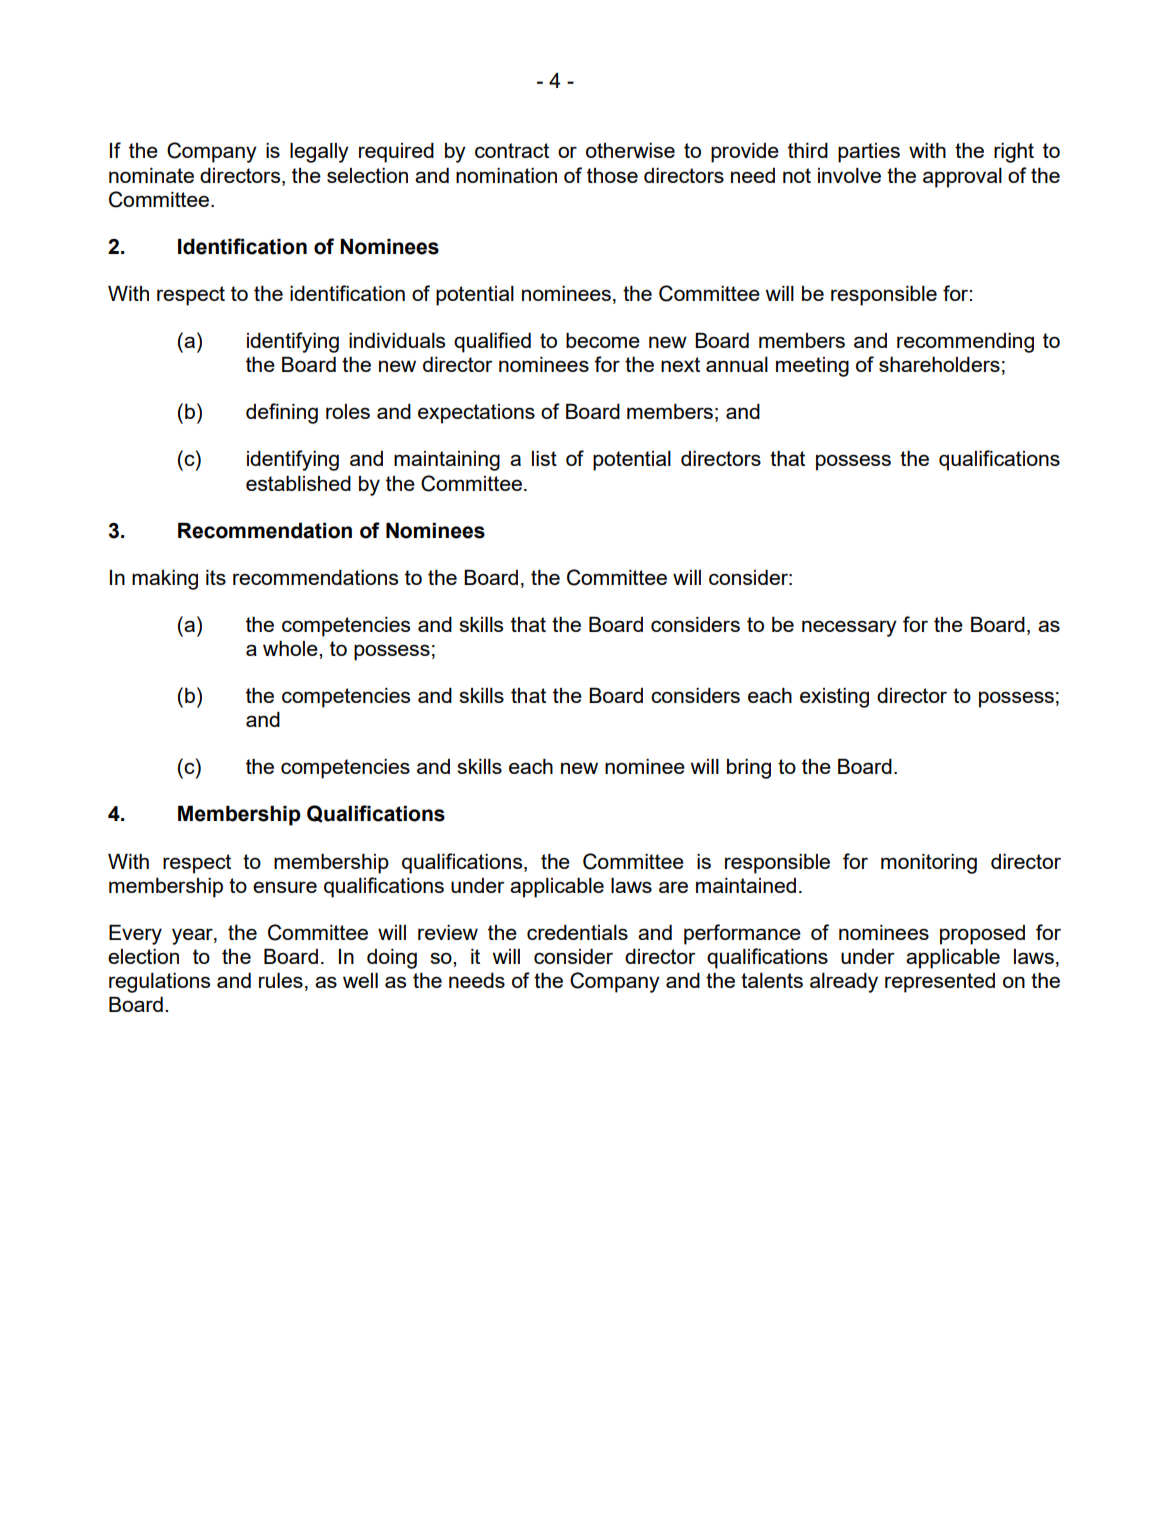 The width and height of the screenshot is (1169, 1513). What do you see at coordinates (612, 175) in the screenshot?
I see `those` at bounding box center [612, 175].
